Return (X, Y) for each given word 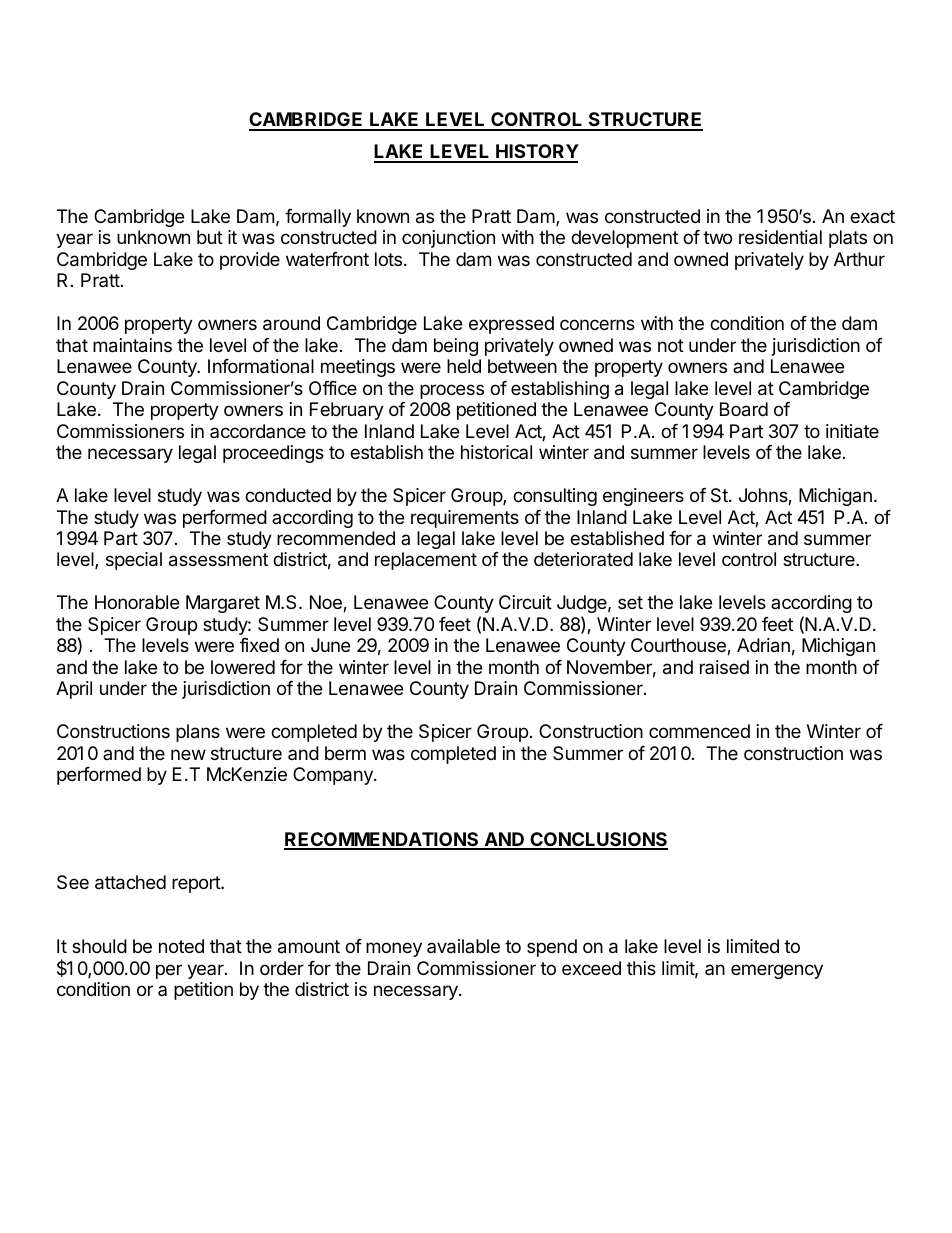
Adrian (763, 645)
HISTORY (536, 153)
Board (744, 409)
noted (181, 946)
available (463, 946)
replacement (426, 561)
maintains (132, 345)
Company (334, 776)
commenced (699, 731)
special (134, 561)
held (464, 366)
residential (780, 237)
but (210, 237)
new (188, 754)
